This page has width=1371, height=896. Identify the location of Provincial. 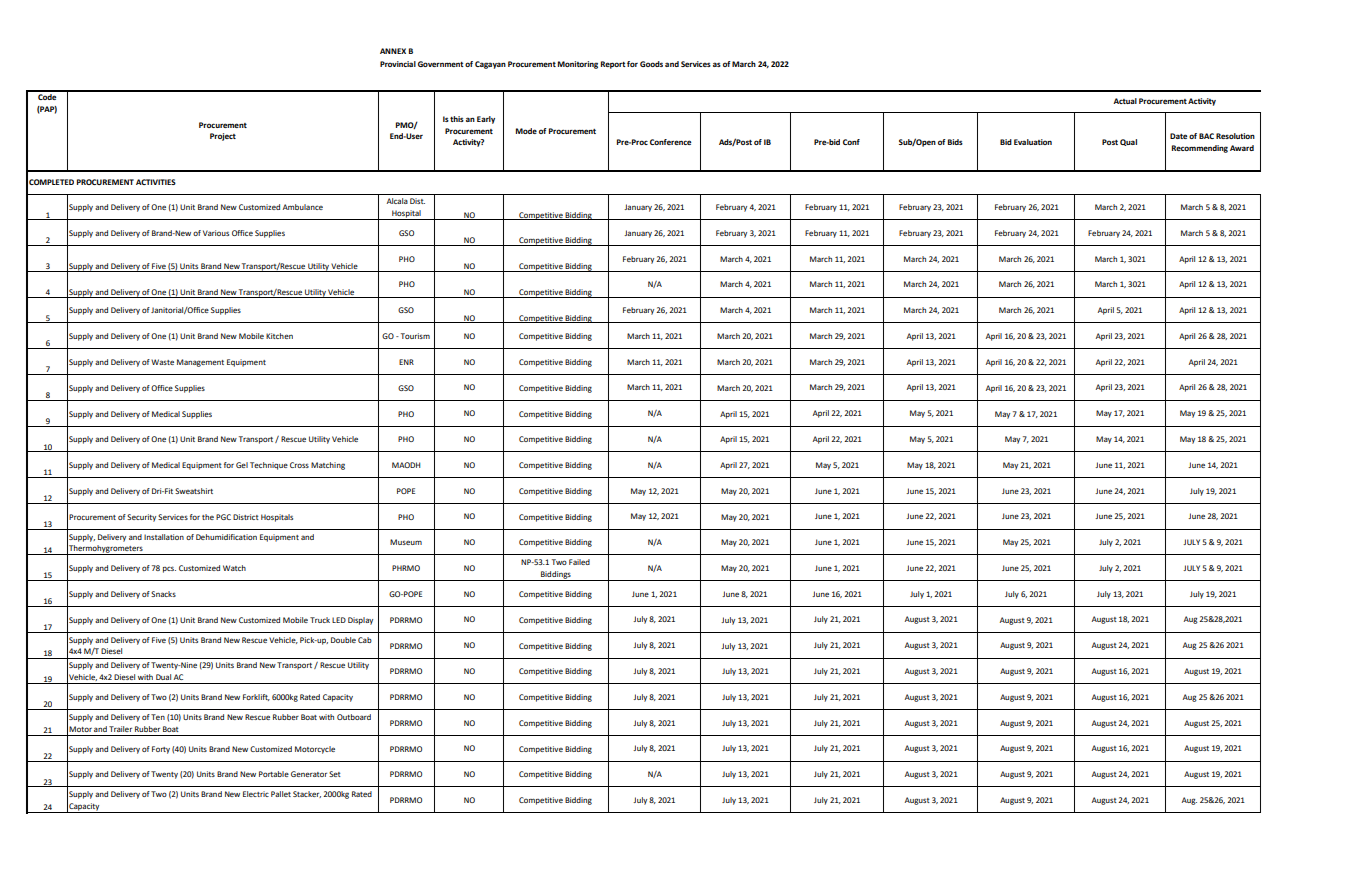
(398, 64).
